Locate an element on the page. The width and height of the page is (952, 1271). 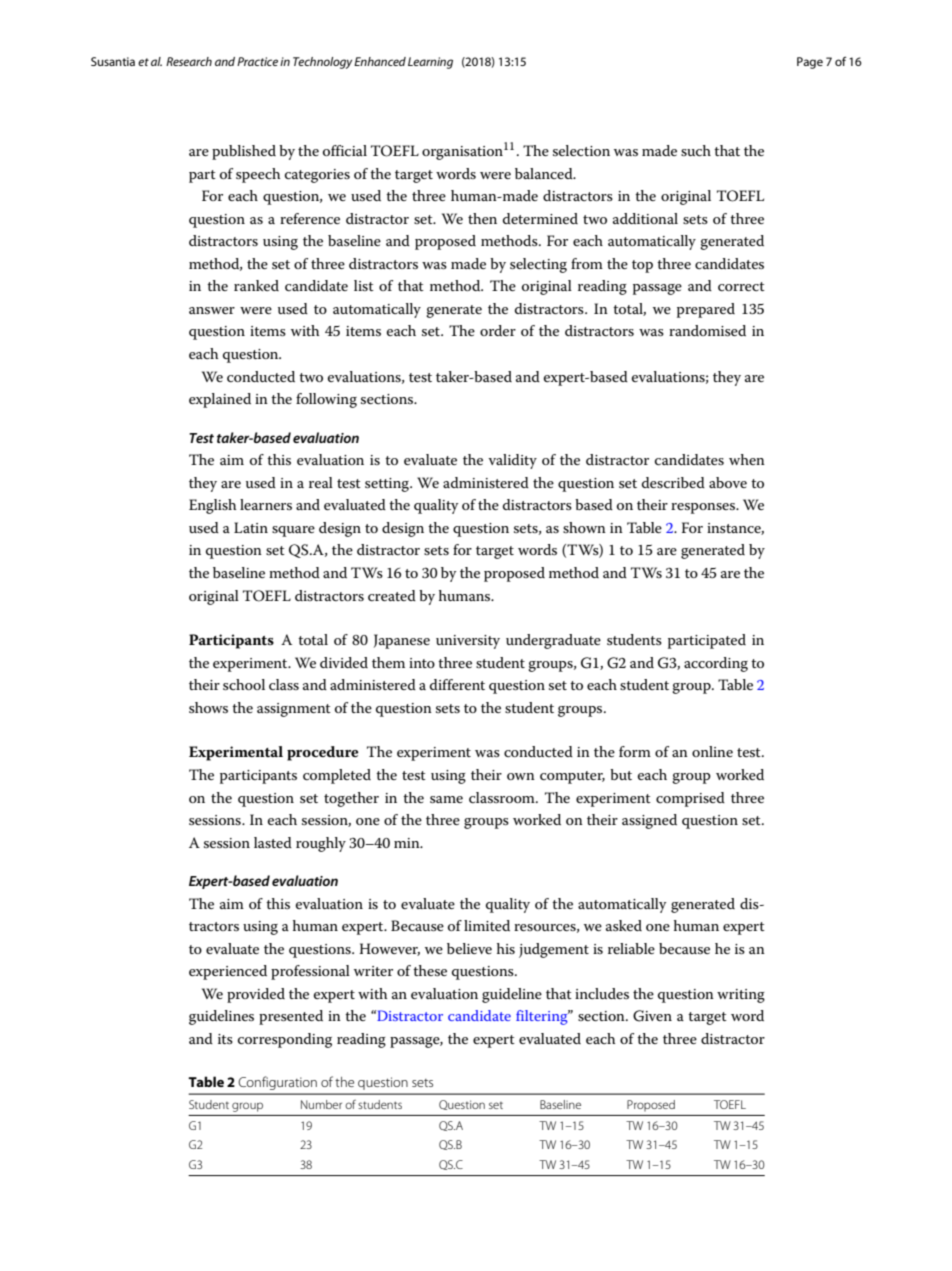
university is located at coordinates (468, 642).
